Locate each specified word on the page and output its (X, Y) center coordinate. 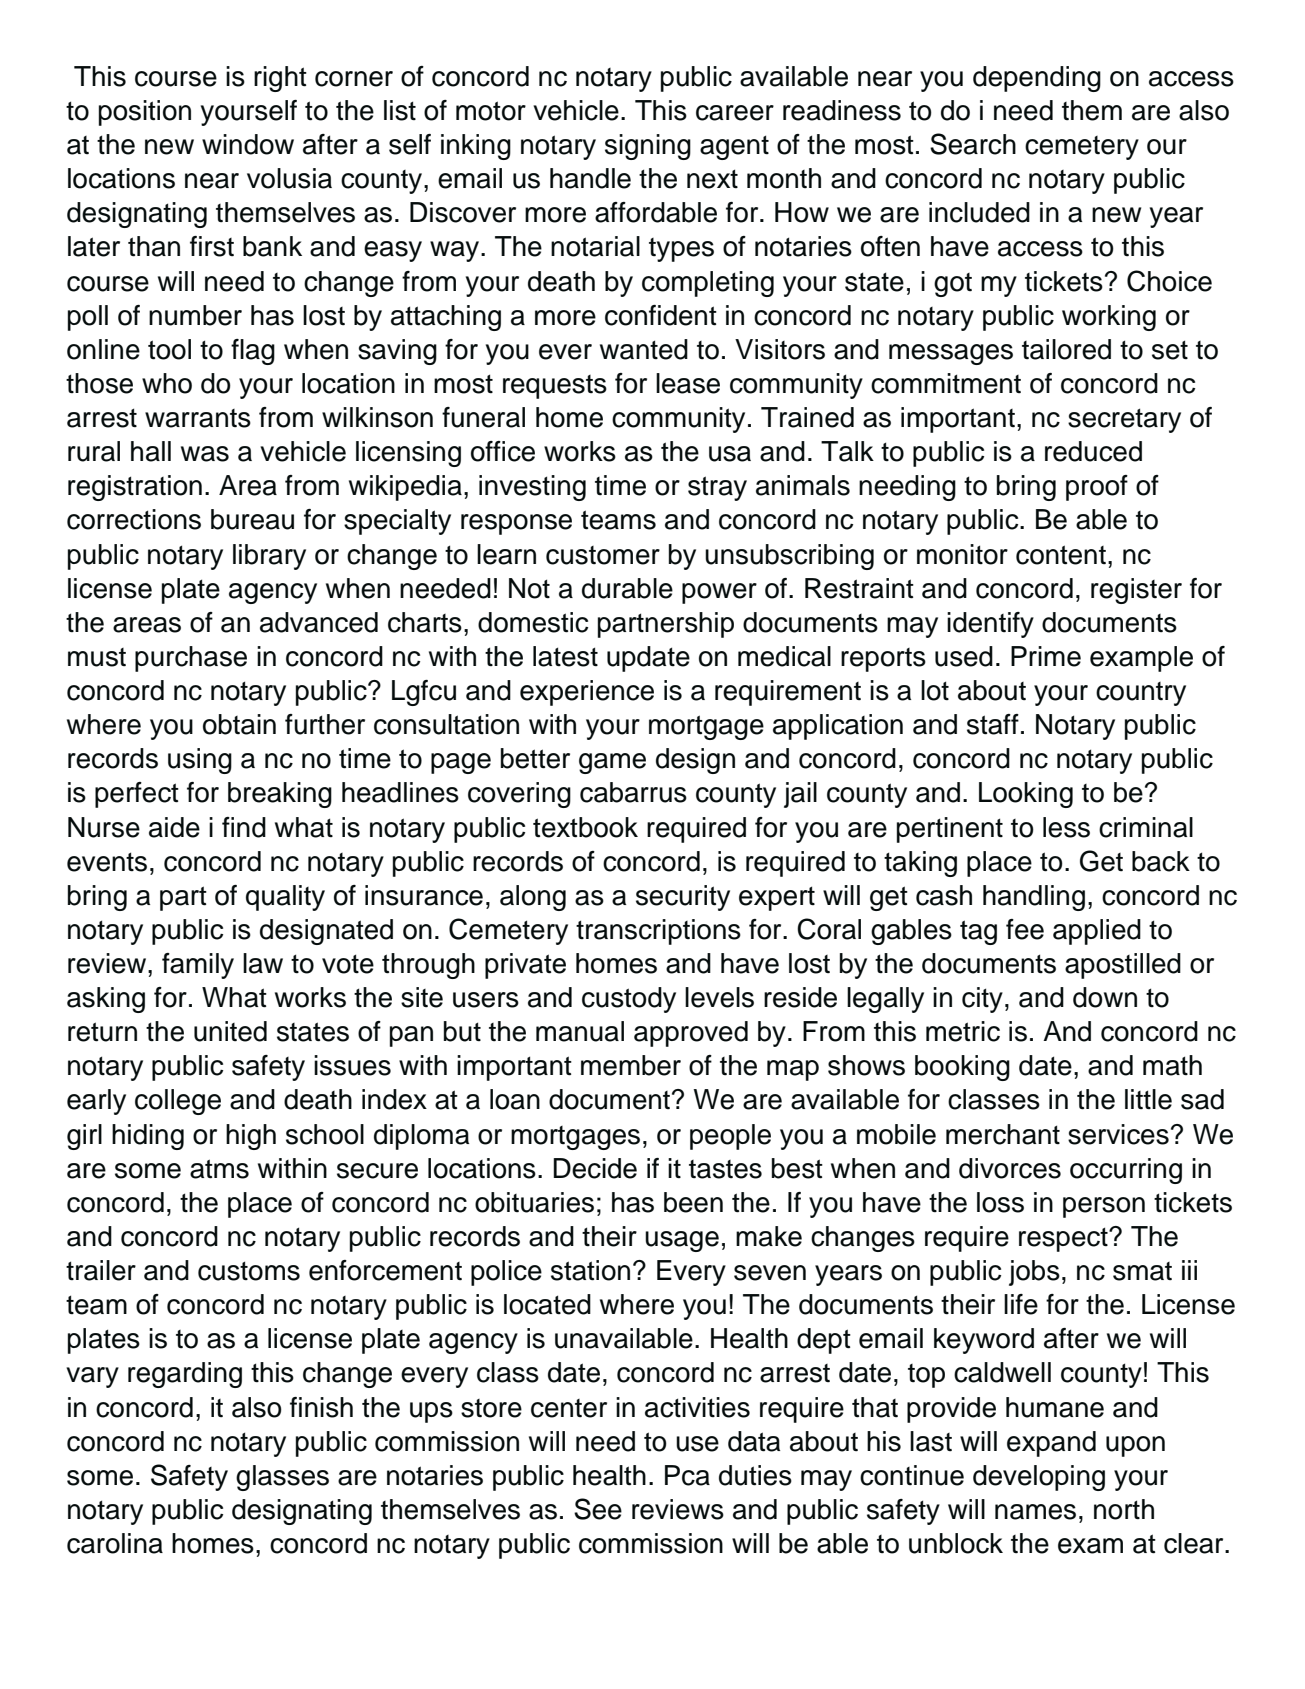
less (1066, 827)
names (1035, 1512)
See (598, 1509)
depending (1037, 79)
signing (648, 147)
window (248, 144)
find (244, 827)
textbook (585, 827)
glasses (282, 1478)
